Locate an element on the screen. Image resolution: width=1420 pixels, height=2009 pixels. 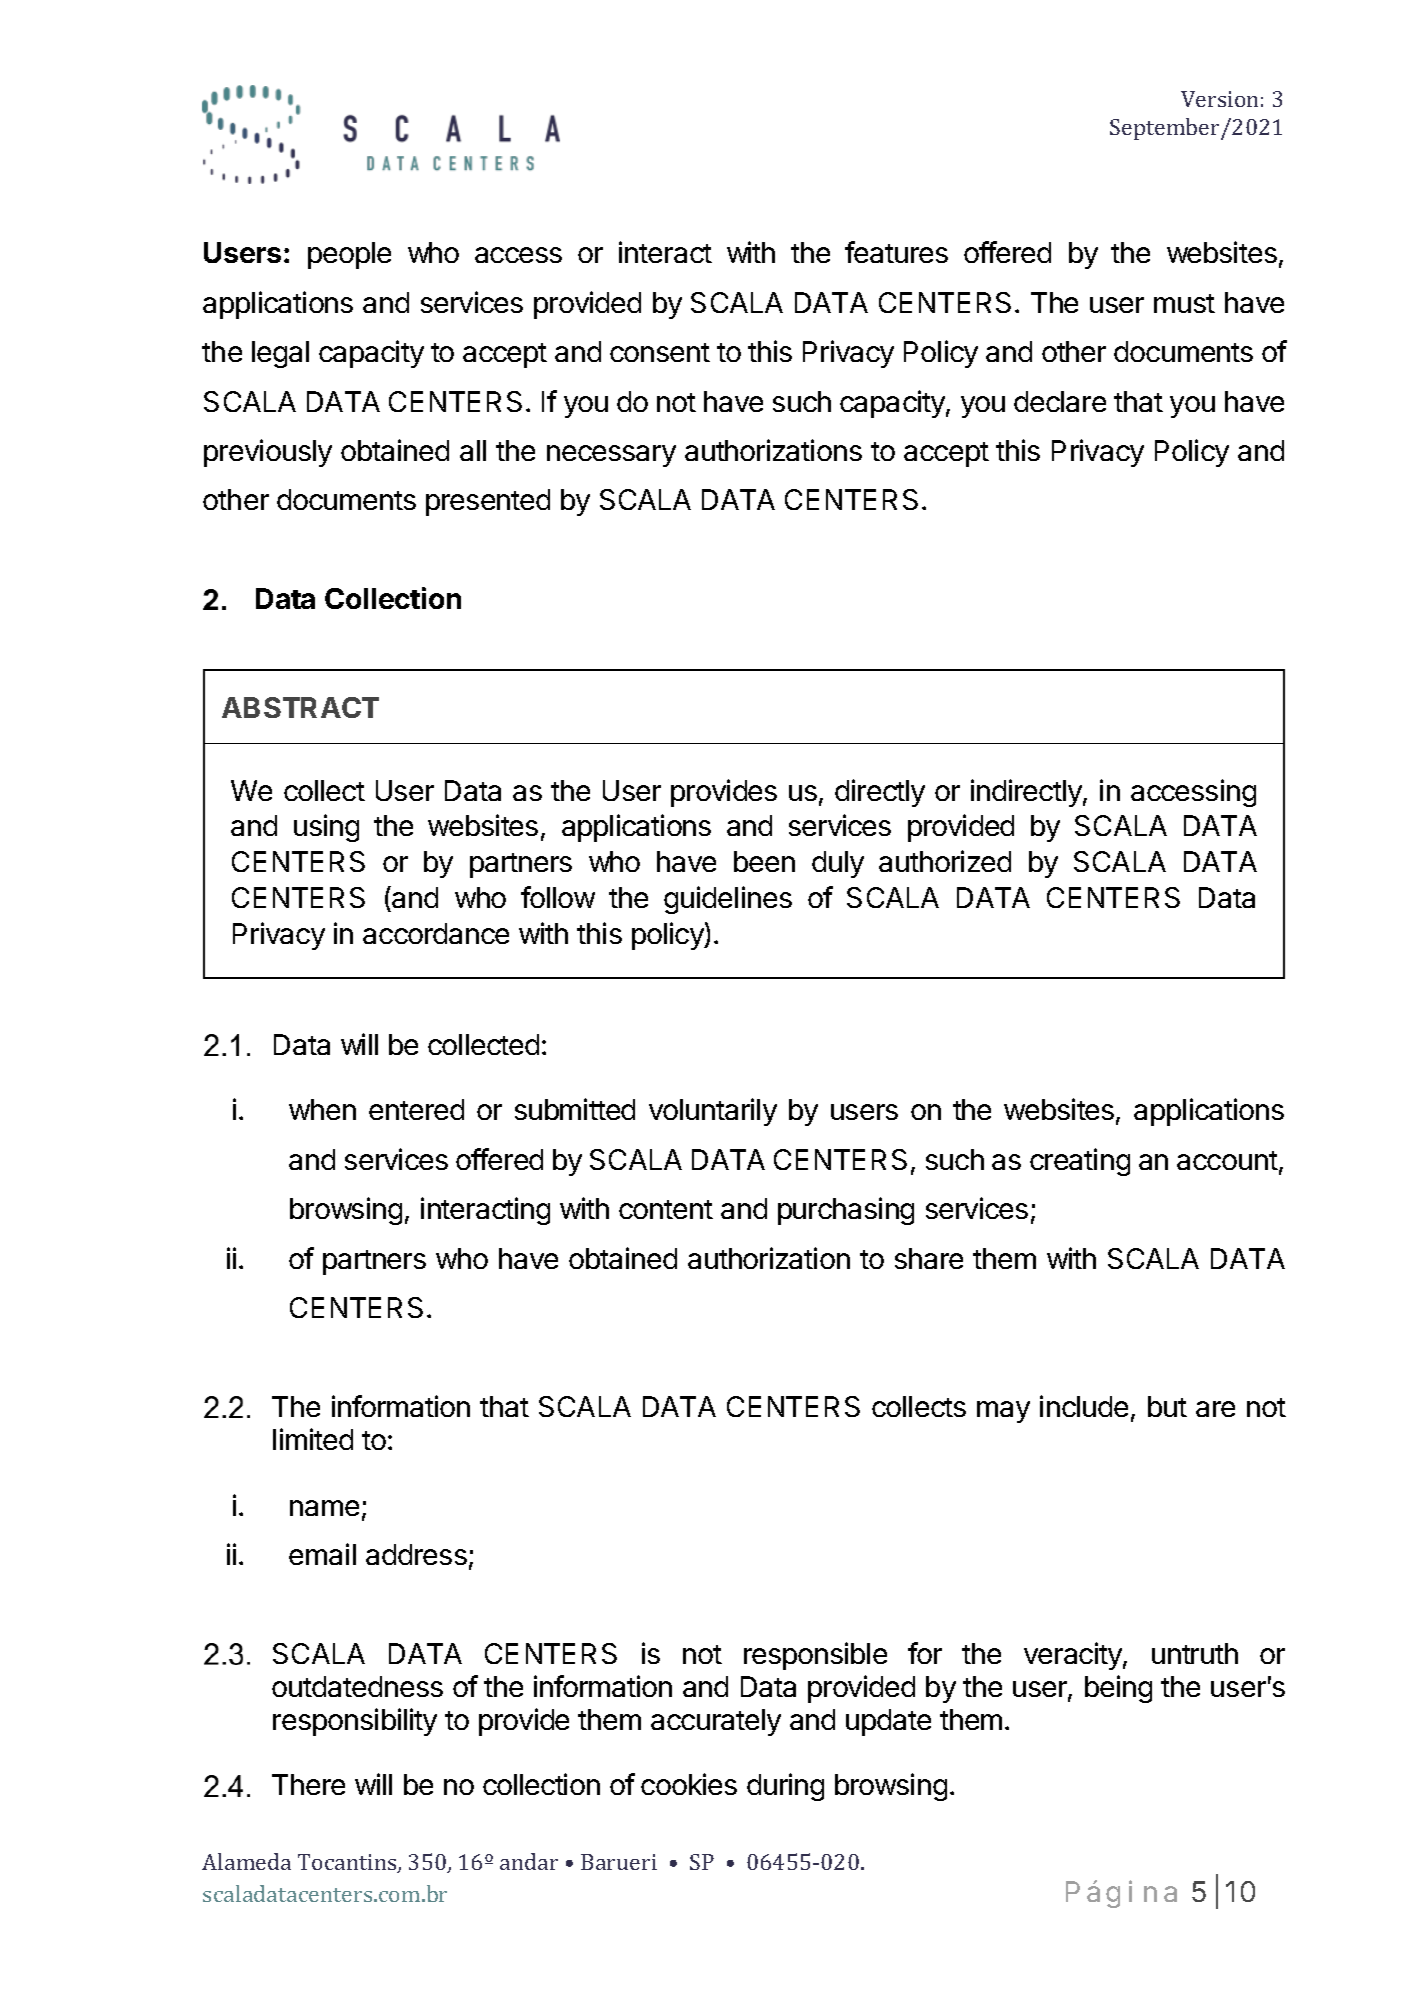
must is located at coordinates (1184, 303).
